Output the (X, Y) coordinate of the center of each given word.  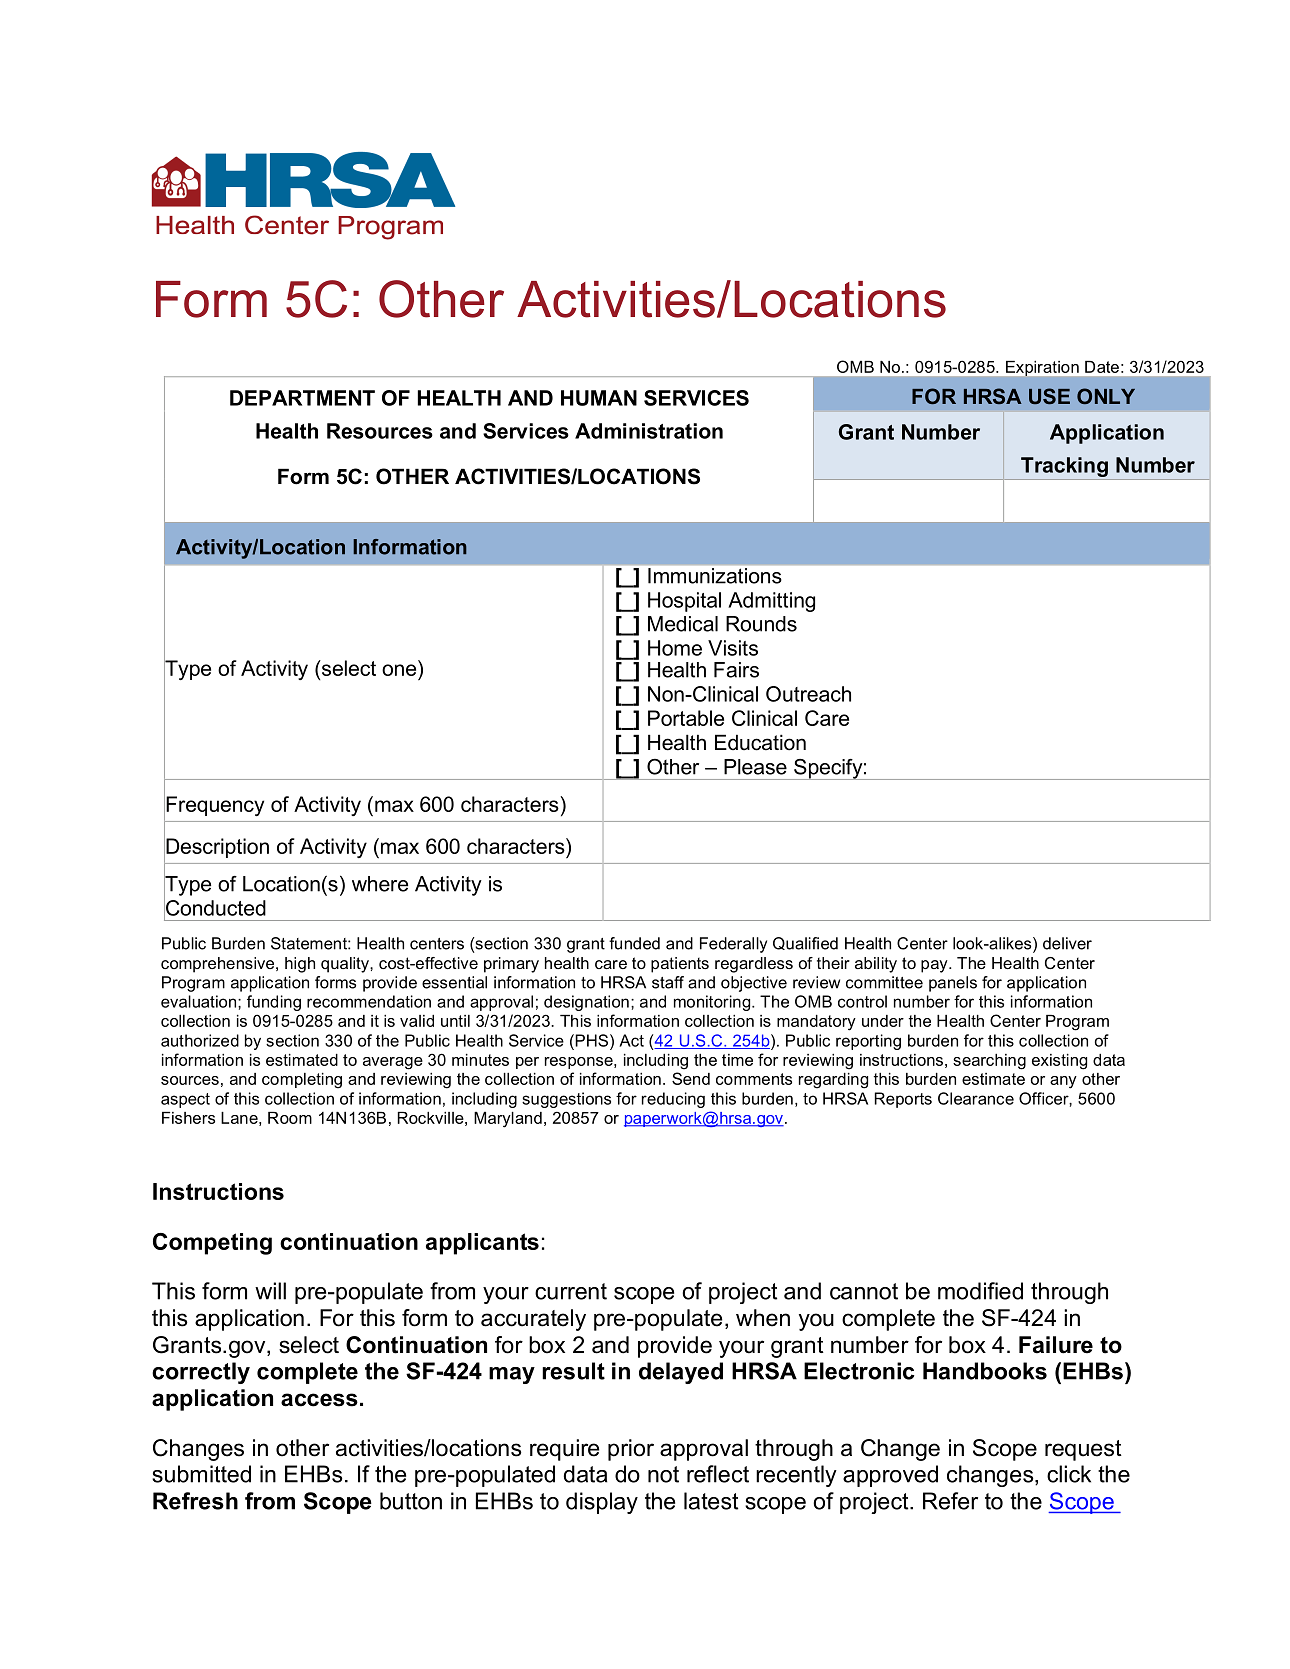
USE (1049, 396)
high (300, 965)
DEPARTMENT (302, 398)
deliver (1067, 943)
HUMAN (599, 398)
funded (634, 943)
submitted (201, 1474)
